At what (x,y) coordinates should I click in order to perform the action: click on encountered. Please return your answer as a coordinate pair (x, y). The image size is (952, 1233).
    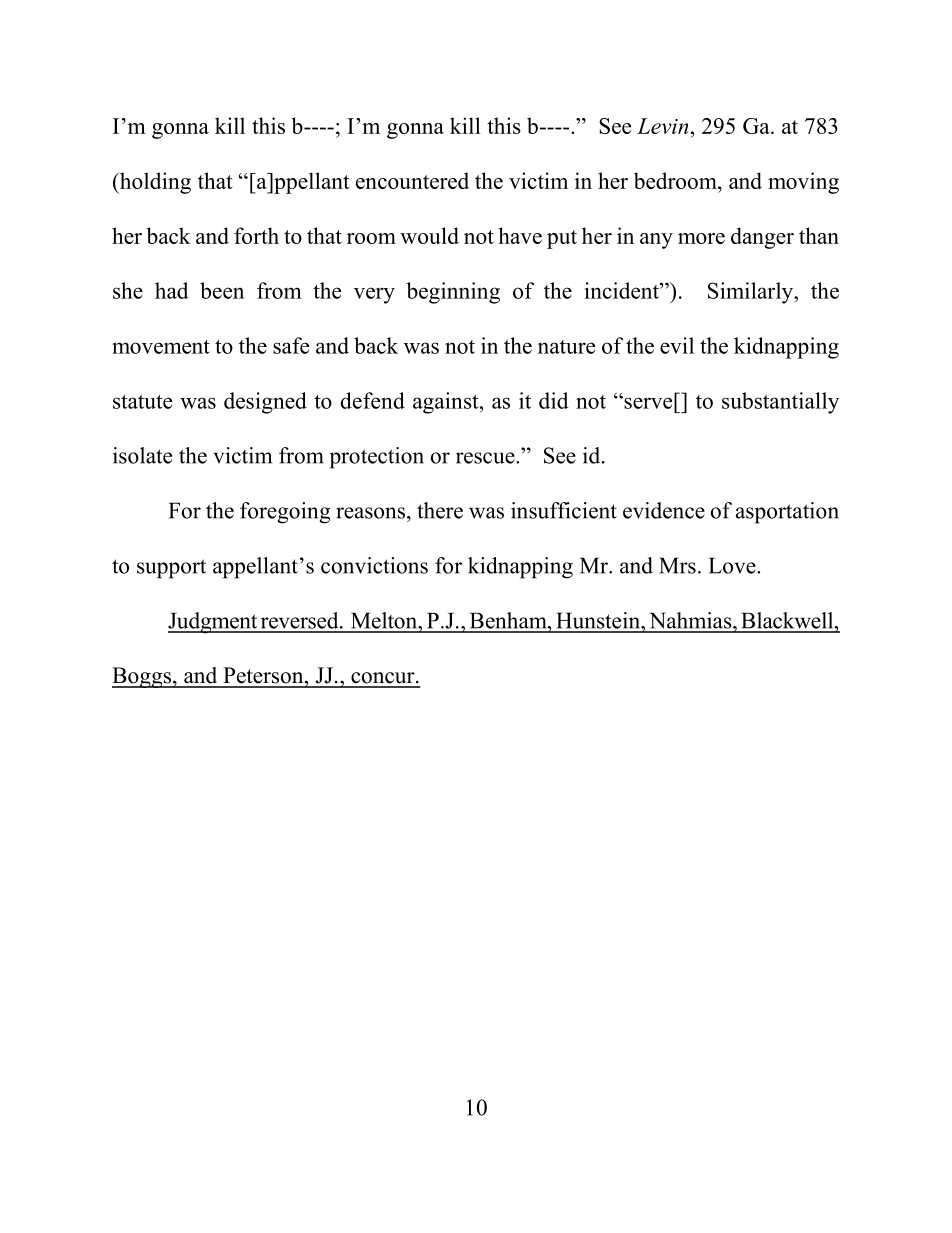
    Looking at the image, I should click on (412, 180).
